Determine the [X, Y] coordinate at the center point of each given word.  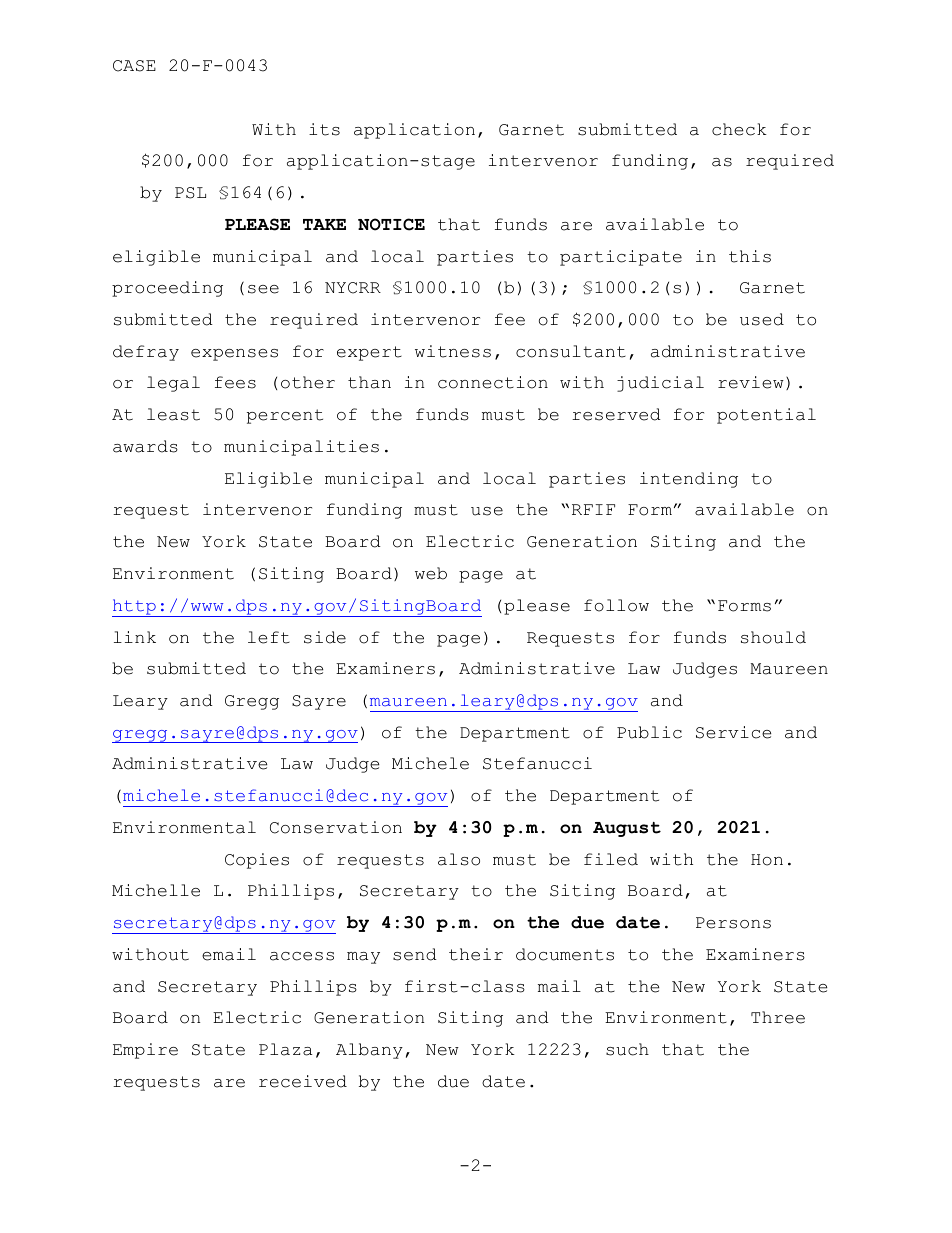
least [173, 414]
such [627, 1049]
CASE [134, 66]
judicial [660, 384]
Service [733, 732]
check [739, 129]
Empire [145, 1051]
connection [493, 382]
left [269, 637]
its [324, 129]
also [459, 859]
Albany [369, 1051]
